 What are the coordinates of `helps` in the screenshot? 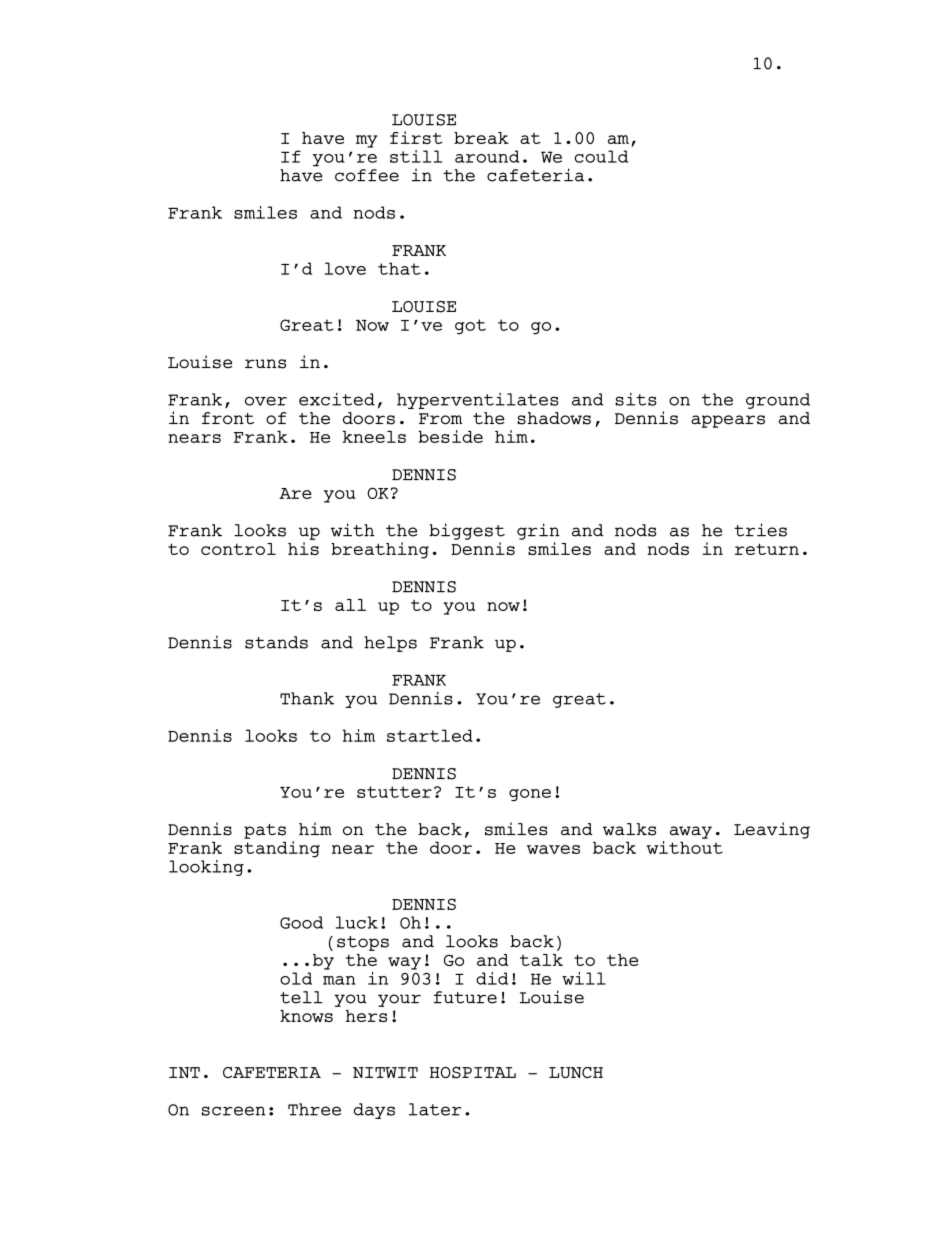 It's located at (390, 644).
